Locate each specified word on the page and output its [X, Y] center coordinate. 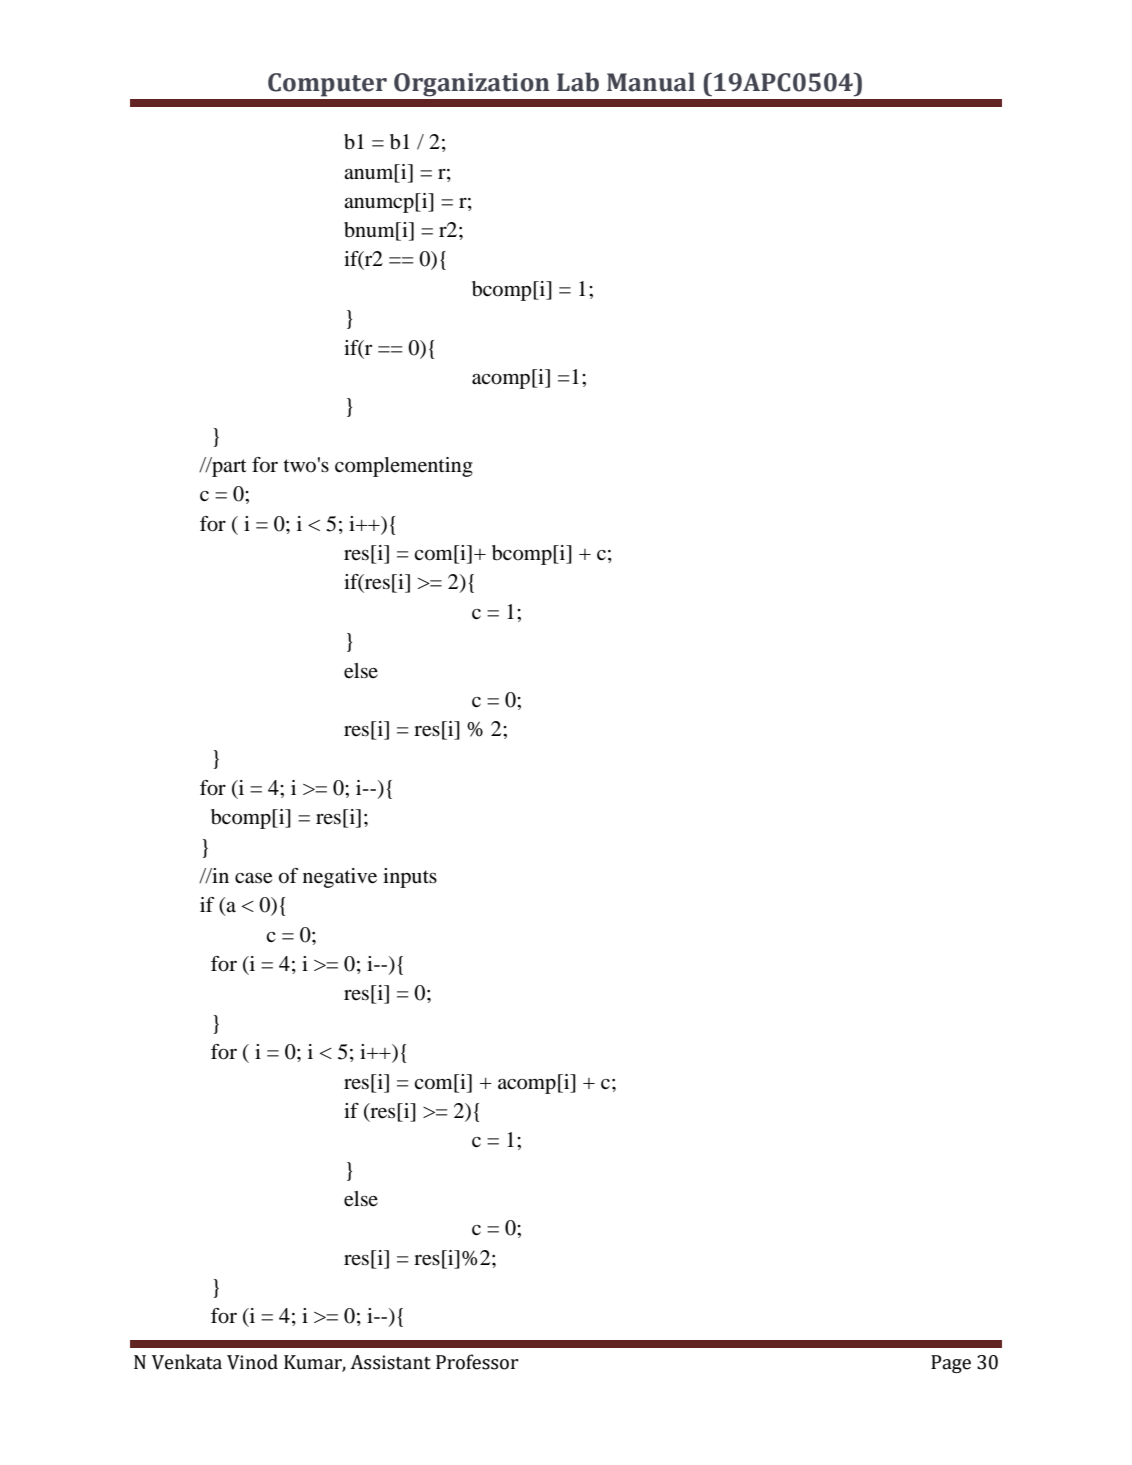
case [253, 878]
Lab [578, 82]
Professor [477, 1362]
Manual [651, 82]
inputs [410, 878]
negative [340, 878]
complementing [404, 467]
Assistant [390, 1362]
